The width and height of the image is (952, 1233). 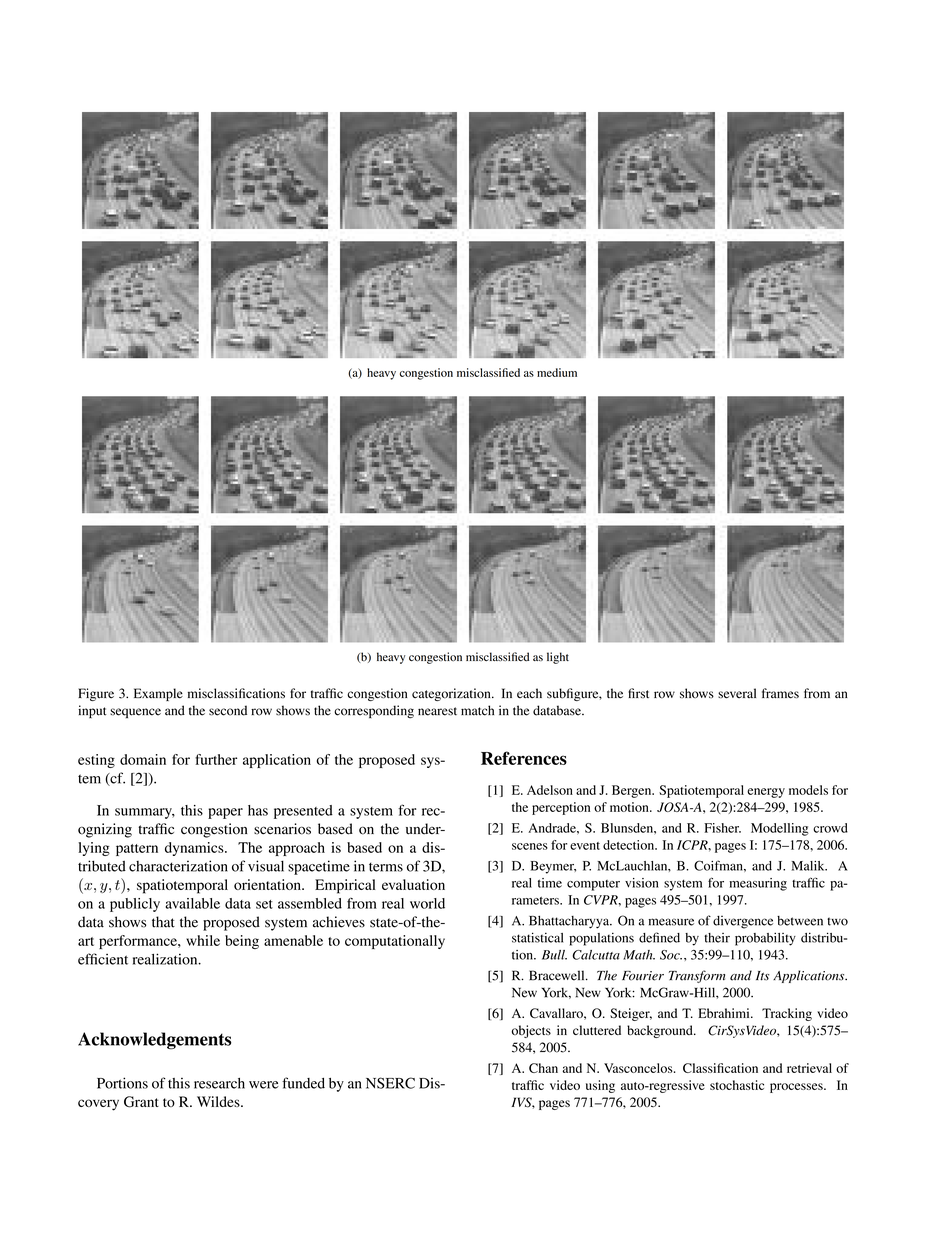 I want to click on research, so click(x=219, y=1083).
